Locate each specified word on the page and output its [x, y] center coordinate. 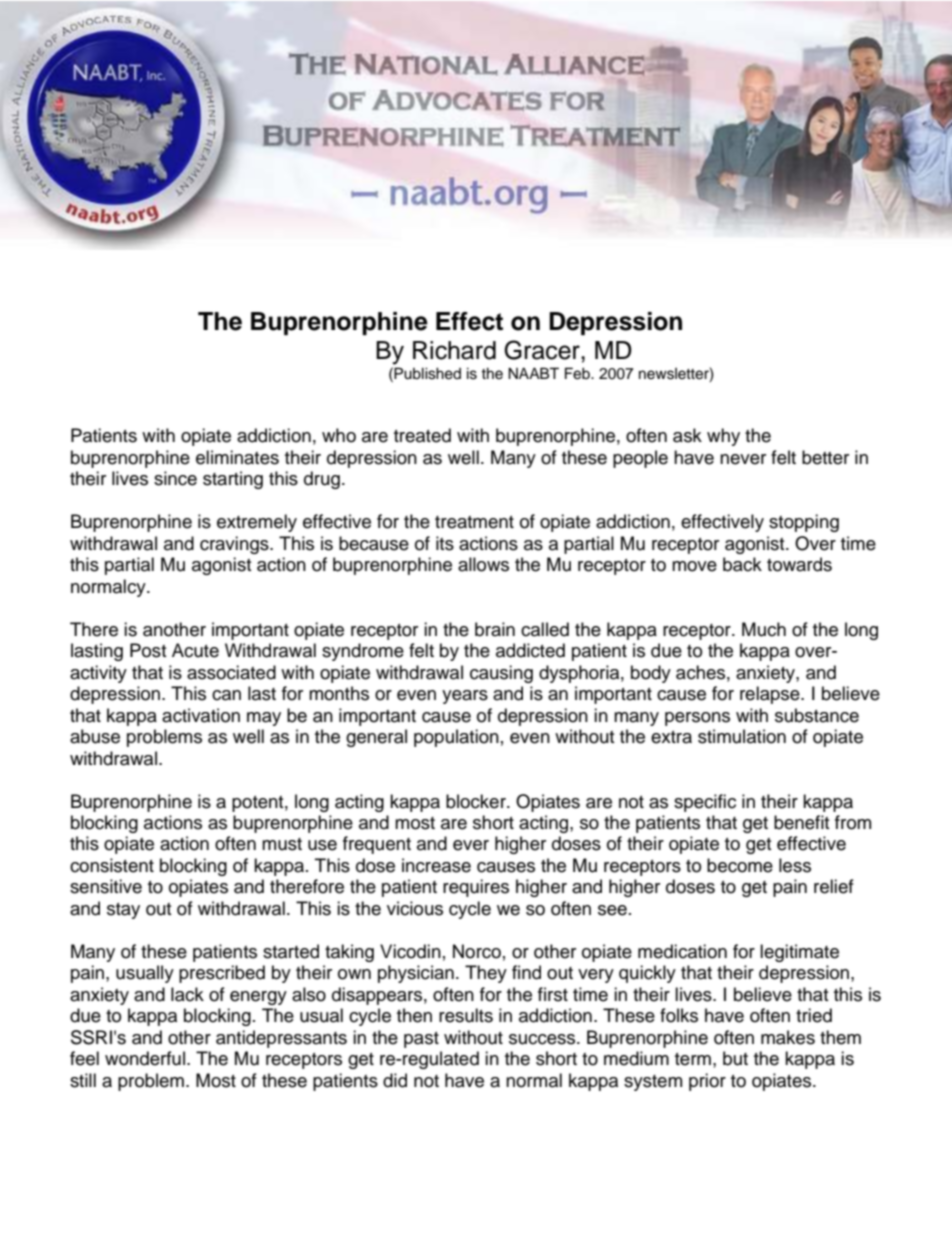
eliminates [237, 457]
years [465, 697]
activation [201, 715]
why [723, 437]
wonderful [145, 1058]
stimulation [742, 736]
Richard [454, 350]
